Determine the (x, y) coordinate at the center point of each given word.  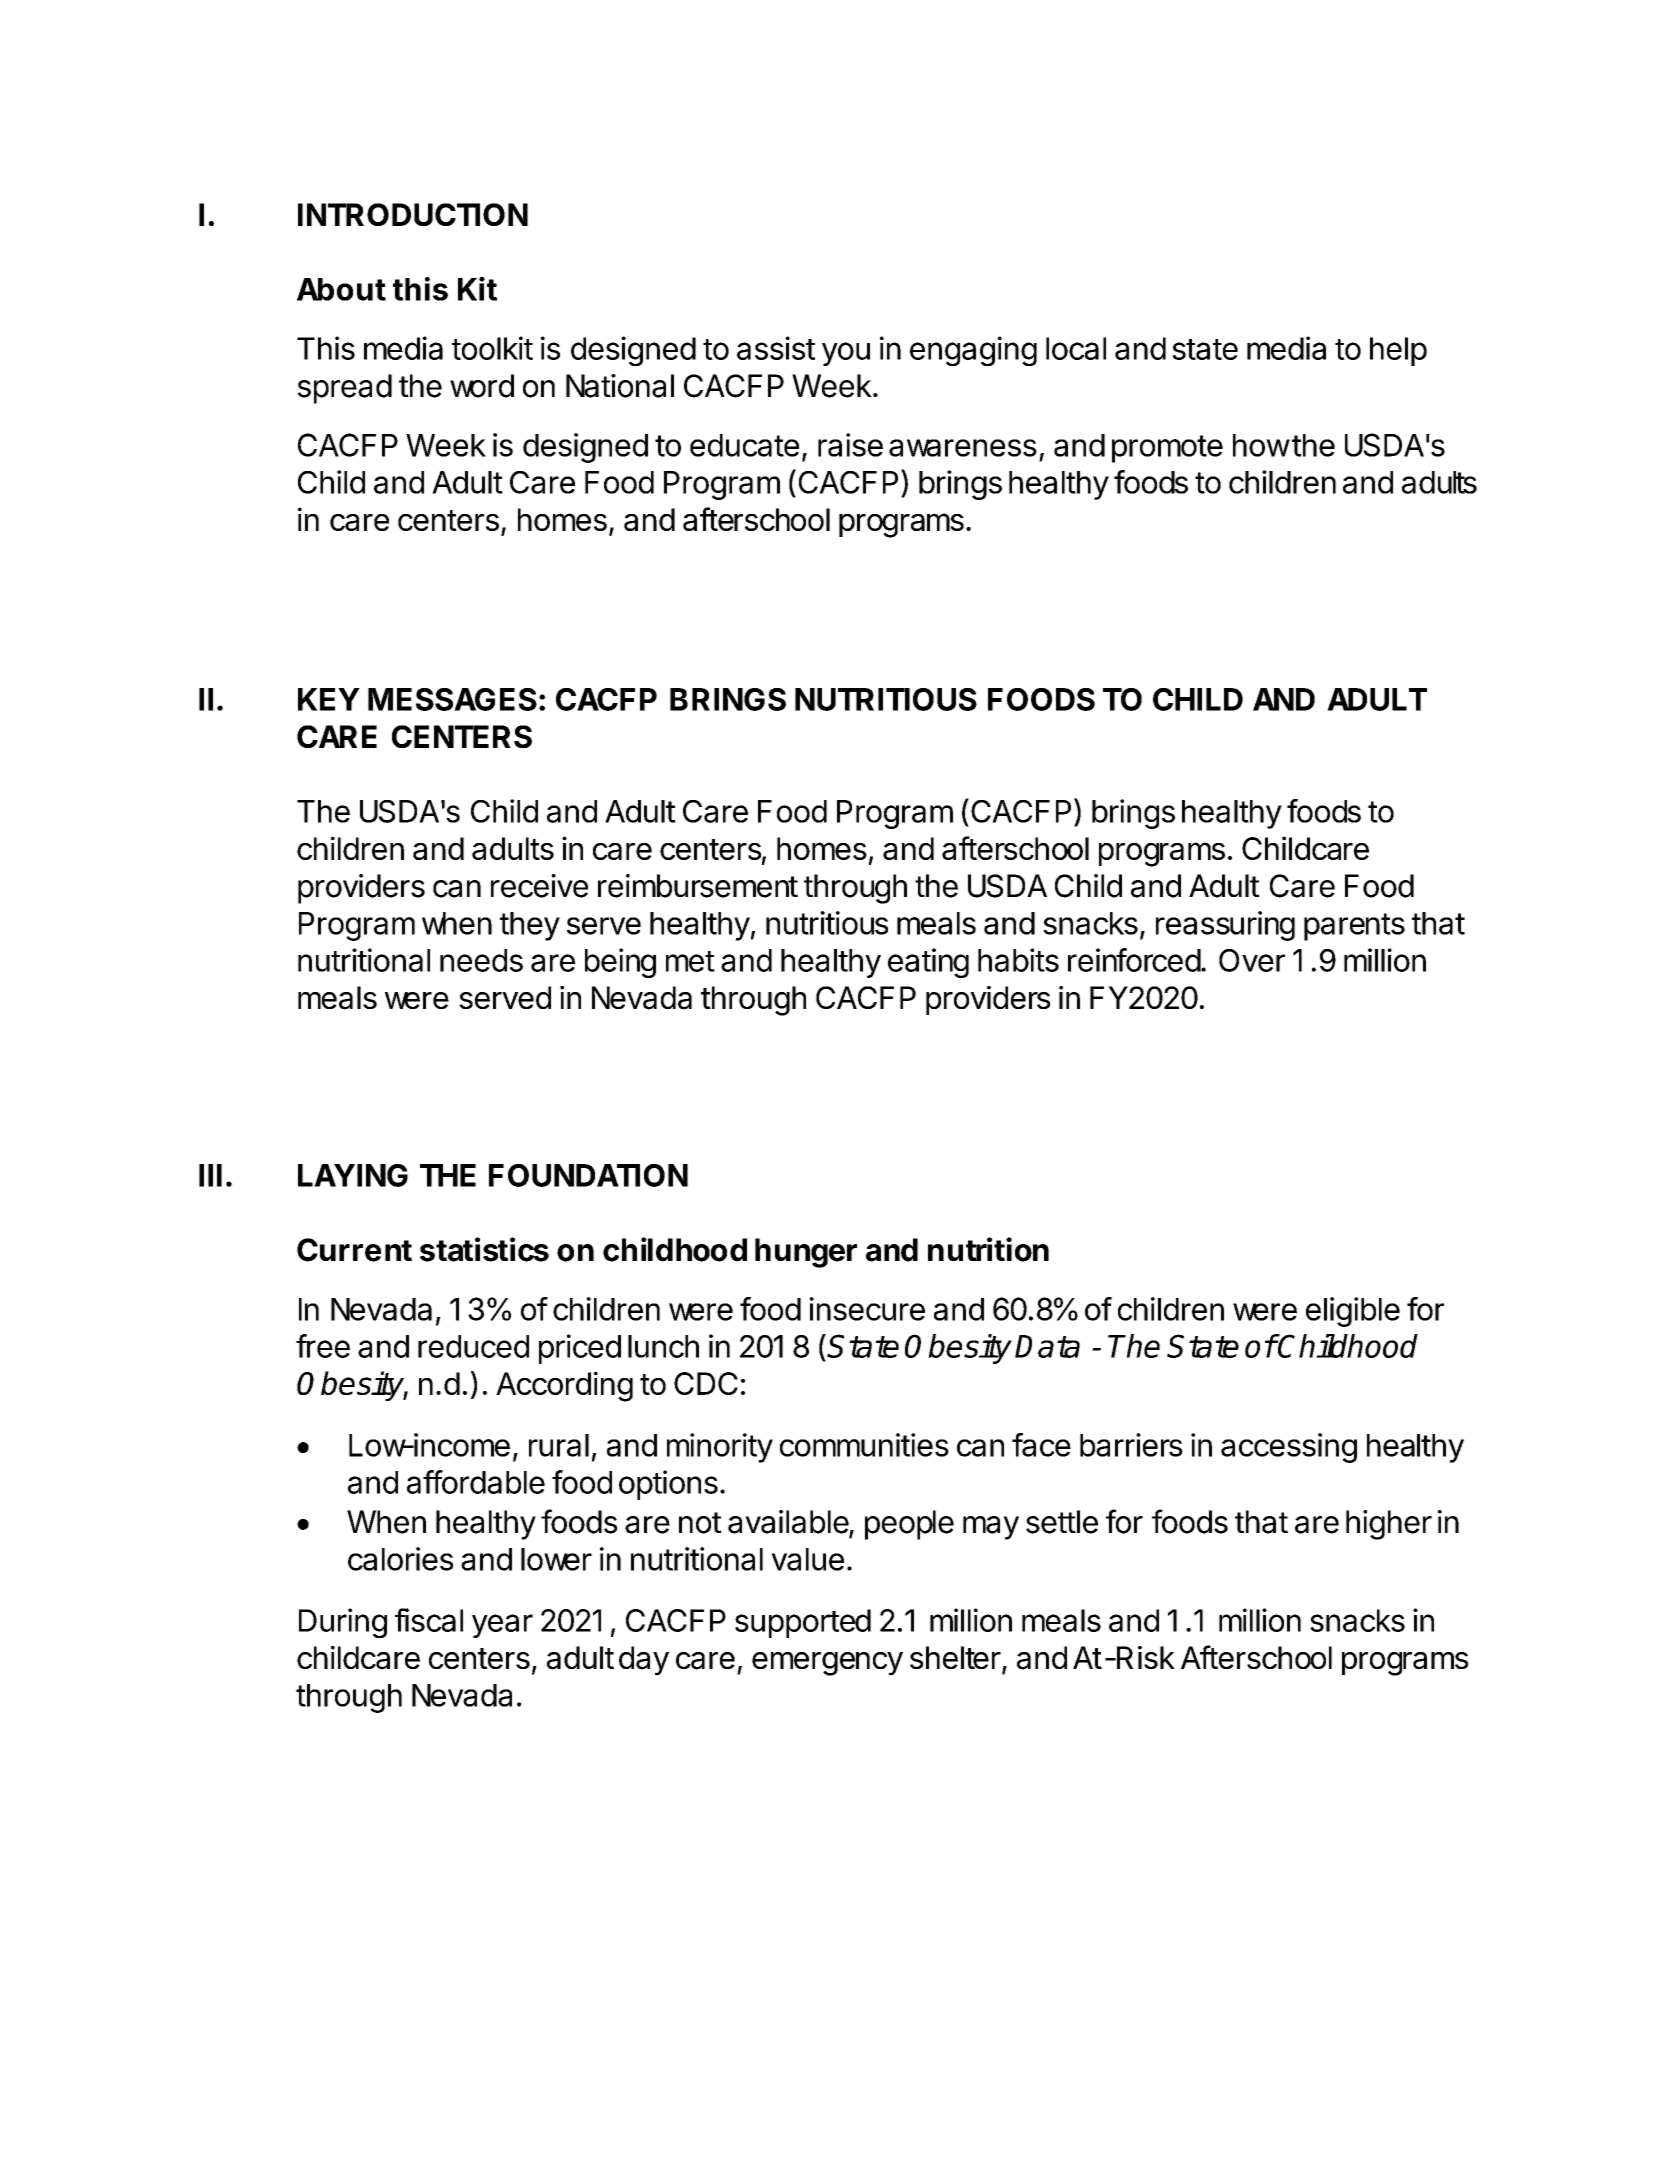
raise (850, 445)
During (343, 1623)
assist (776, 348)
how (1261, 445)
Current (354, 1250)
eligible (1353, 1312)
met (690, 961)
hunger (806, 1253)
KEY (329, 699)
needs (481, 960)
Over (1252, 960)
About (341, 289)
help (1398, 351)
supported (803, 1623)
